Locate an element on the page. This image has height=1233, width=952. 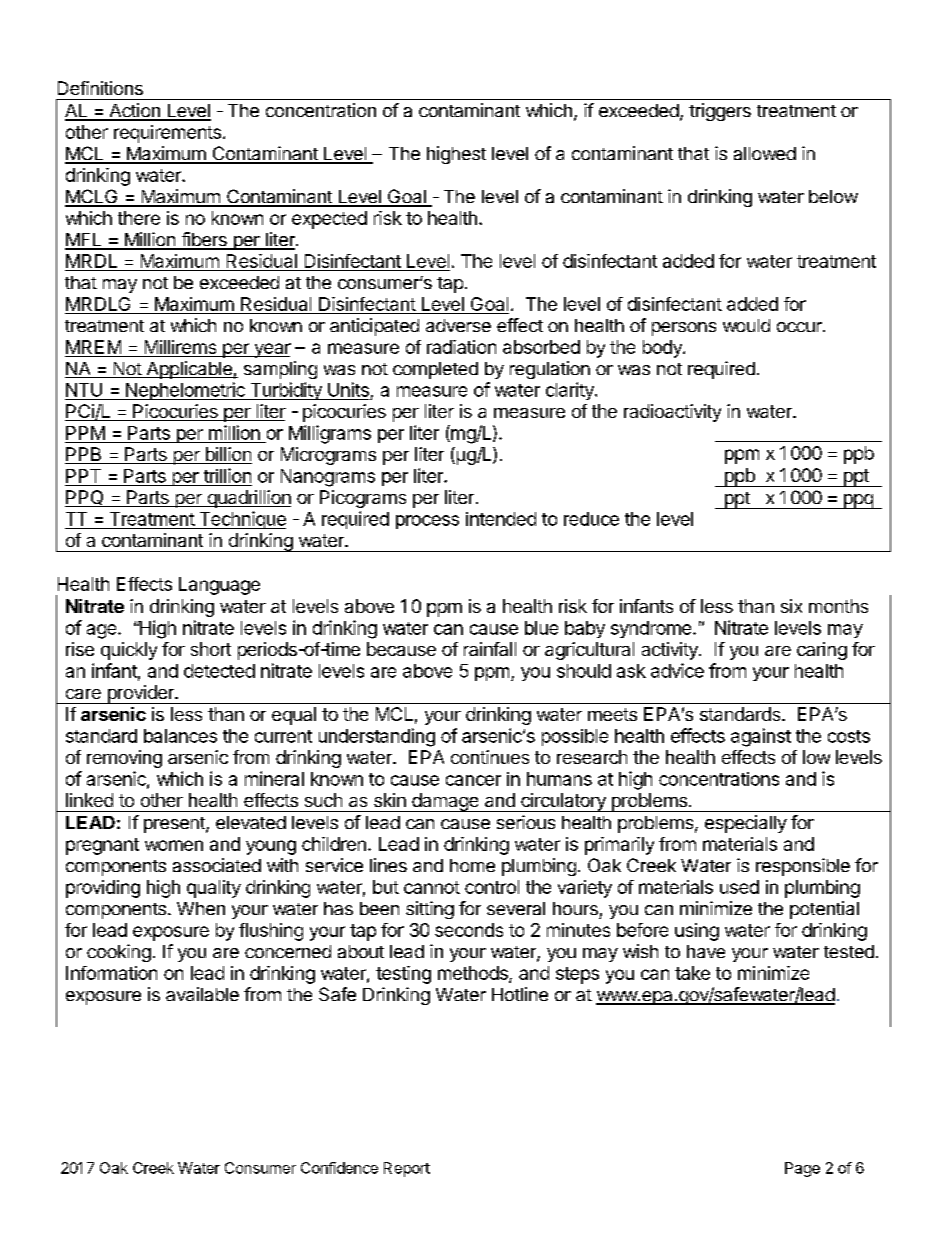
Confidence is located at coordinates (339, 1168).
